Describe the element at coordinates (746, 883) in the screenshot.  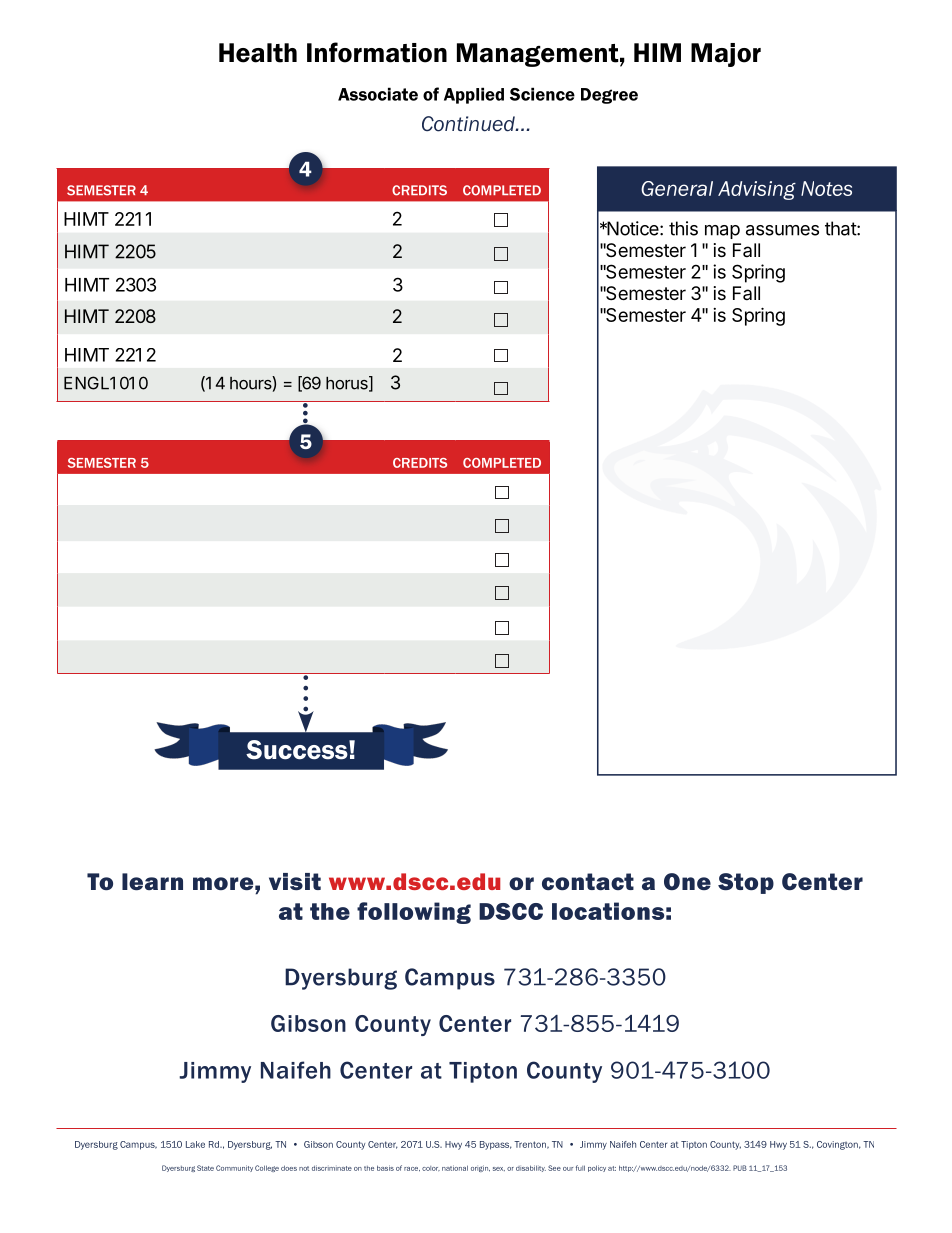
I see `Stop` at that location.
